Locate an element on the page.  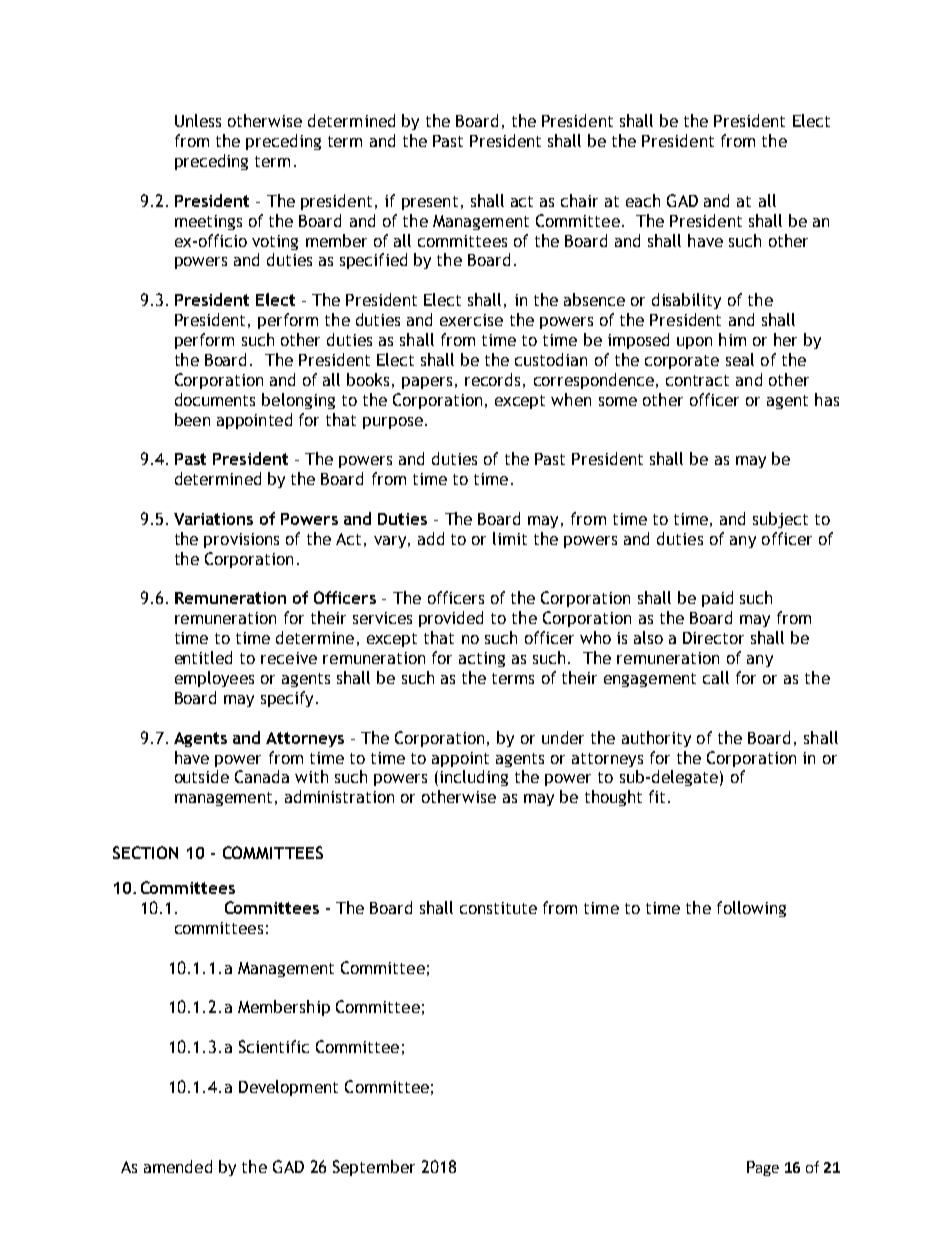
entitled is located at coordinates (203, 657).
